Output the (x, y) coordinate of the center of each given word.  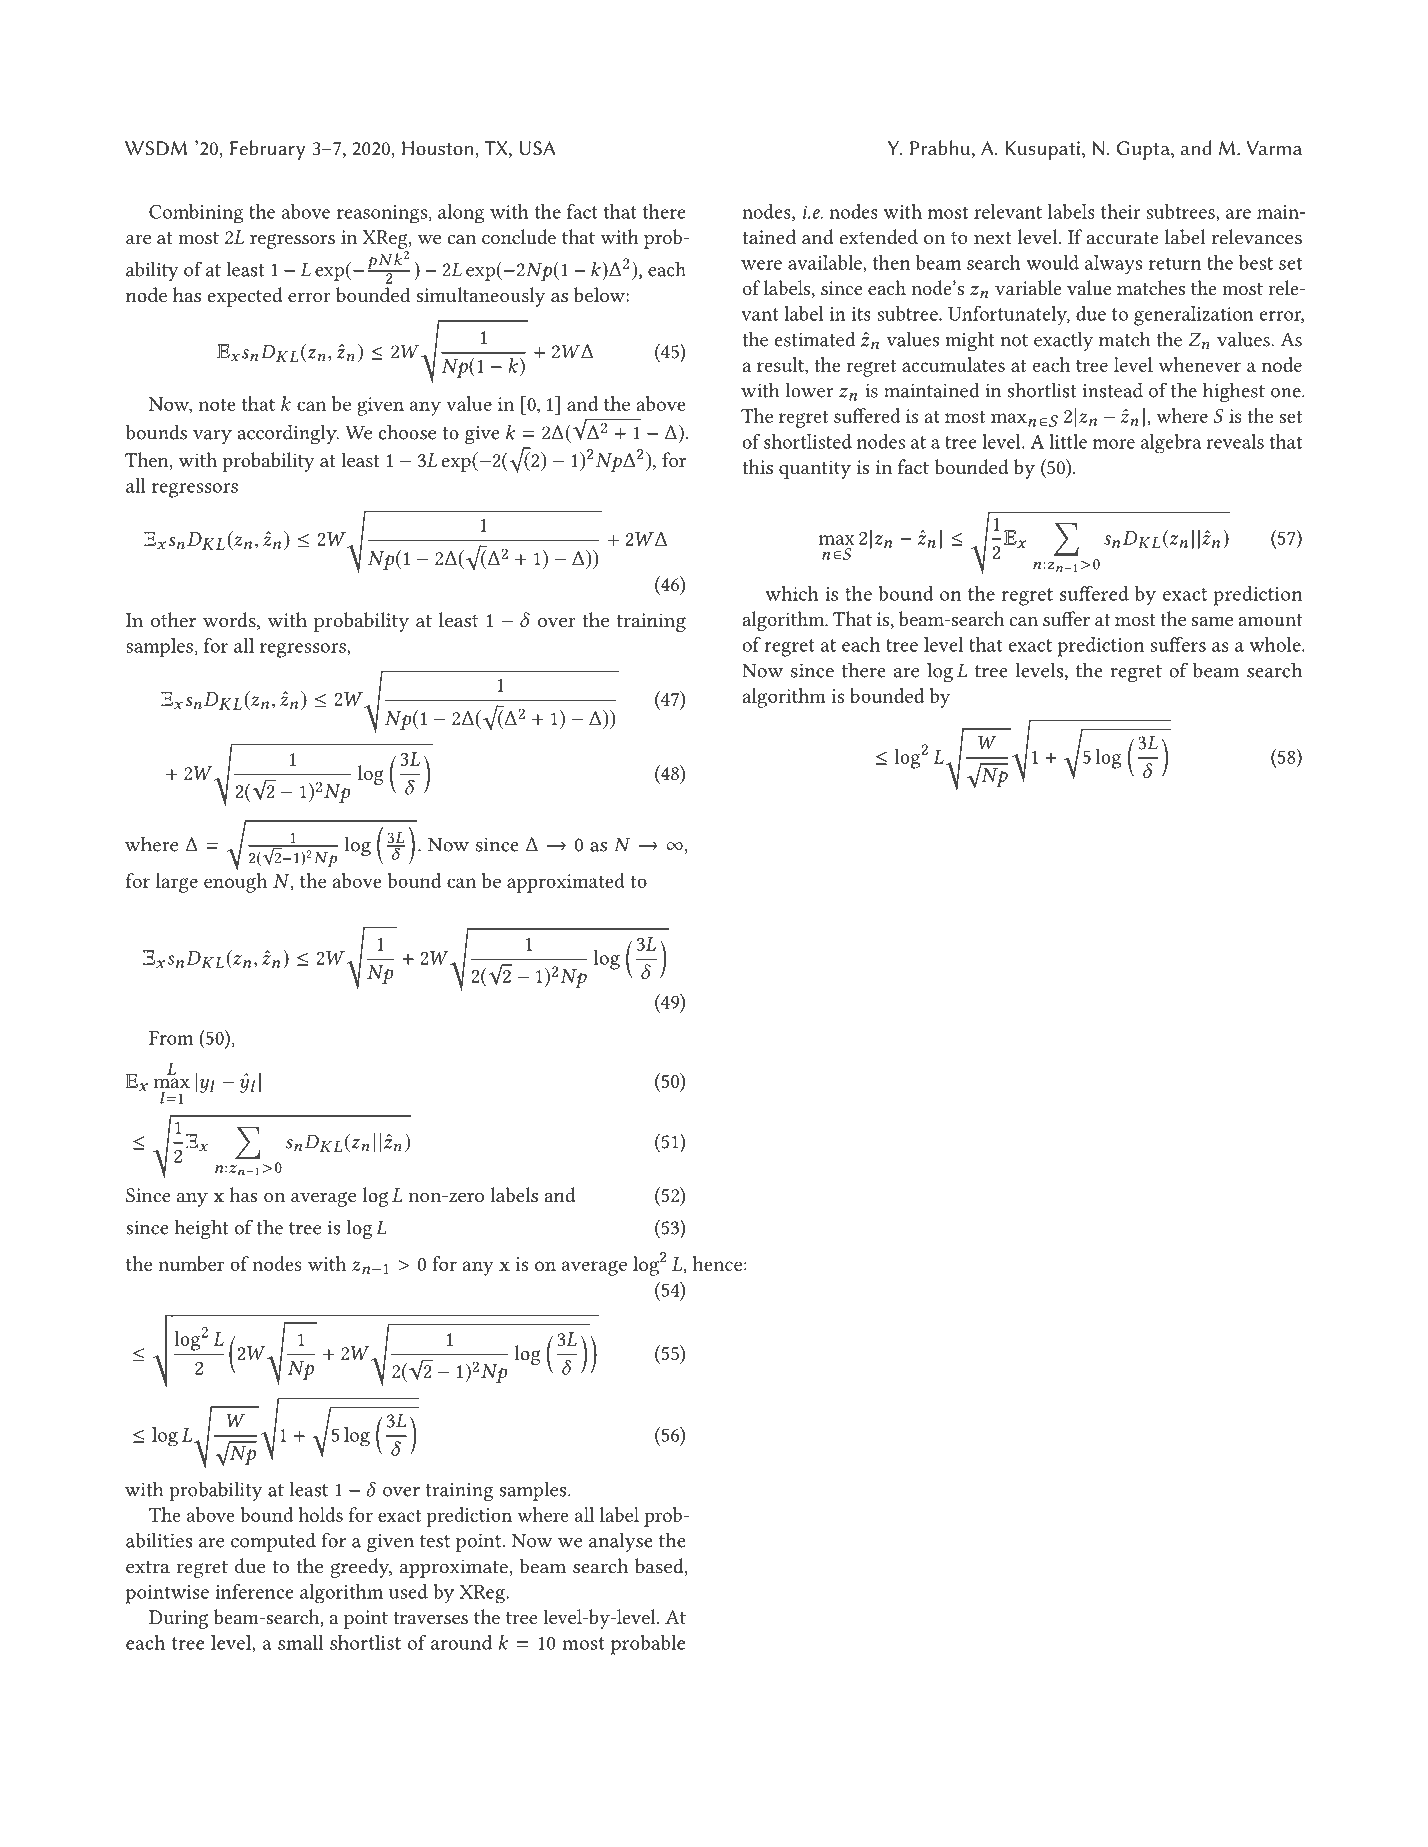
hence (717, 1263)
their (1121, 211)
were (761, 265)
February (268, 150)
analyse (621, 1542)
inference (254, 1591)
